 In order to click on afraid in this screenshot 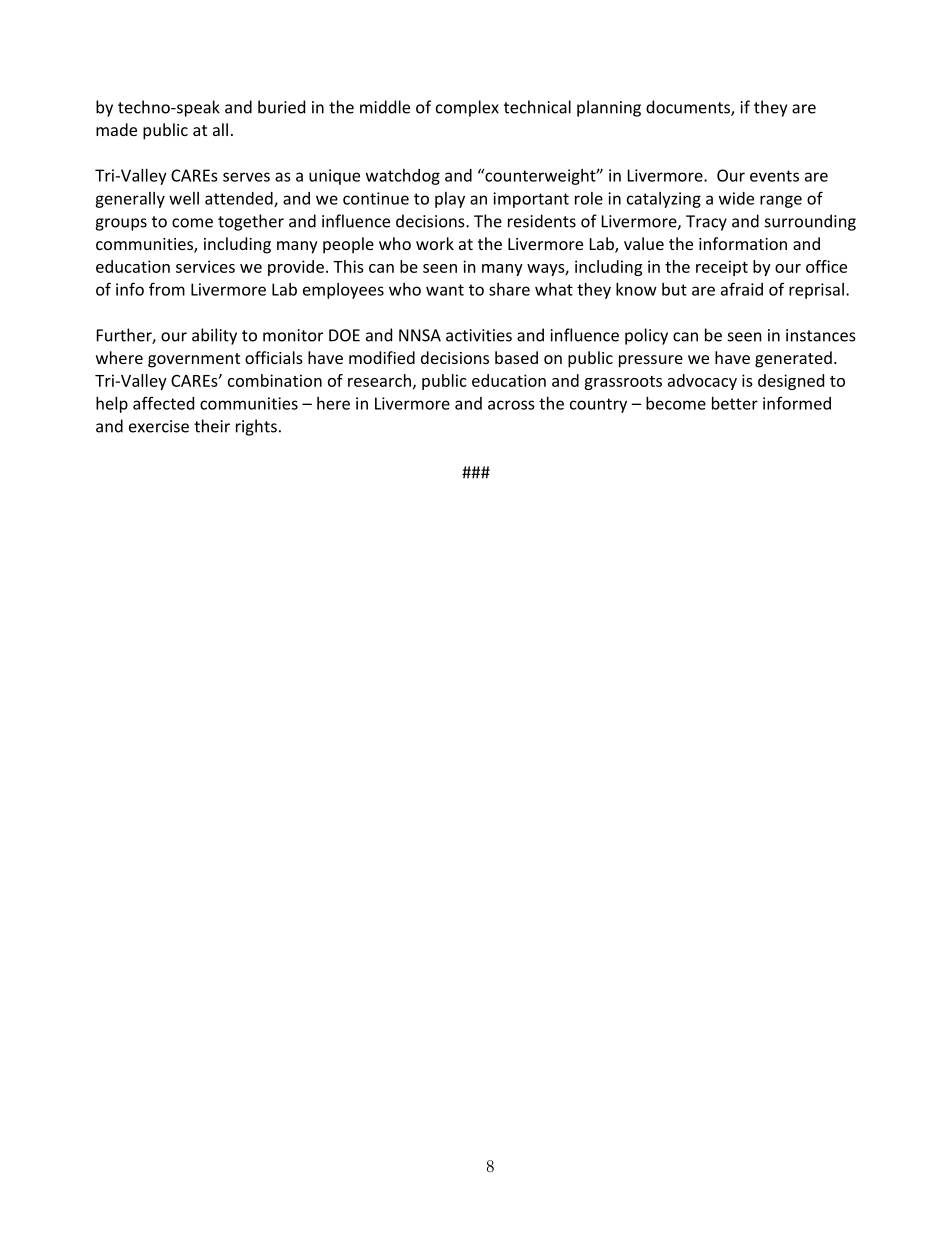, I will do `click(742, 289)`.
